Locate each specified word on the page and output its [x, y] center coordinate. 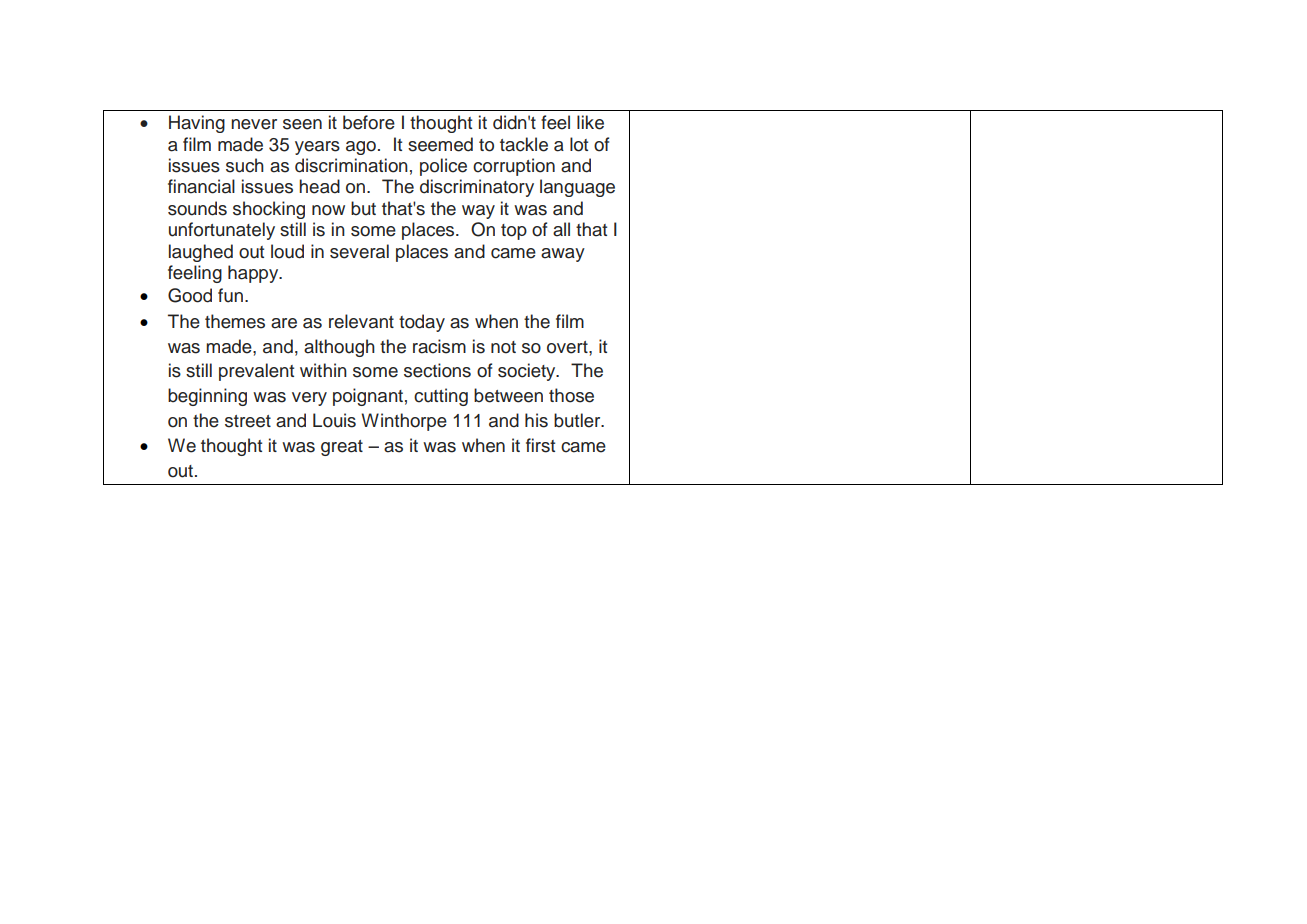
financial [201, 186]
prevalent [256, 372]
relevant [361, 321]
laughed [201, 253]
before [369, 122]
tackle [524, 144]
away [563, 255]
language [577, 188]
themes [235, 321]
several [359, 251]
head [319, 186]
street [248, 421]
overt [568, 347]
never [254, 124]
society [528, 372]
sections [437, 370]
